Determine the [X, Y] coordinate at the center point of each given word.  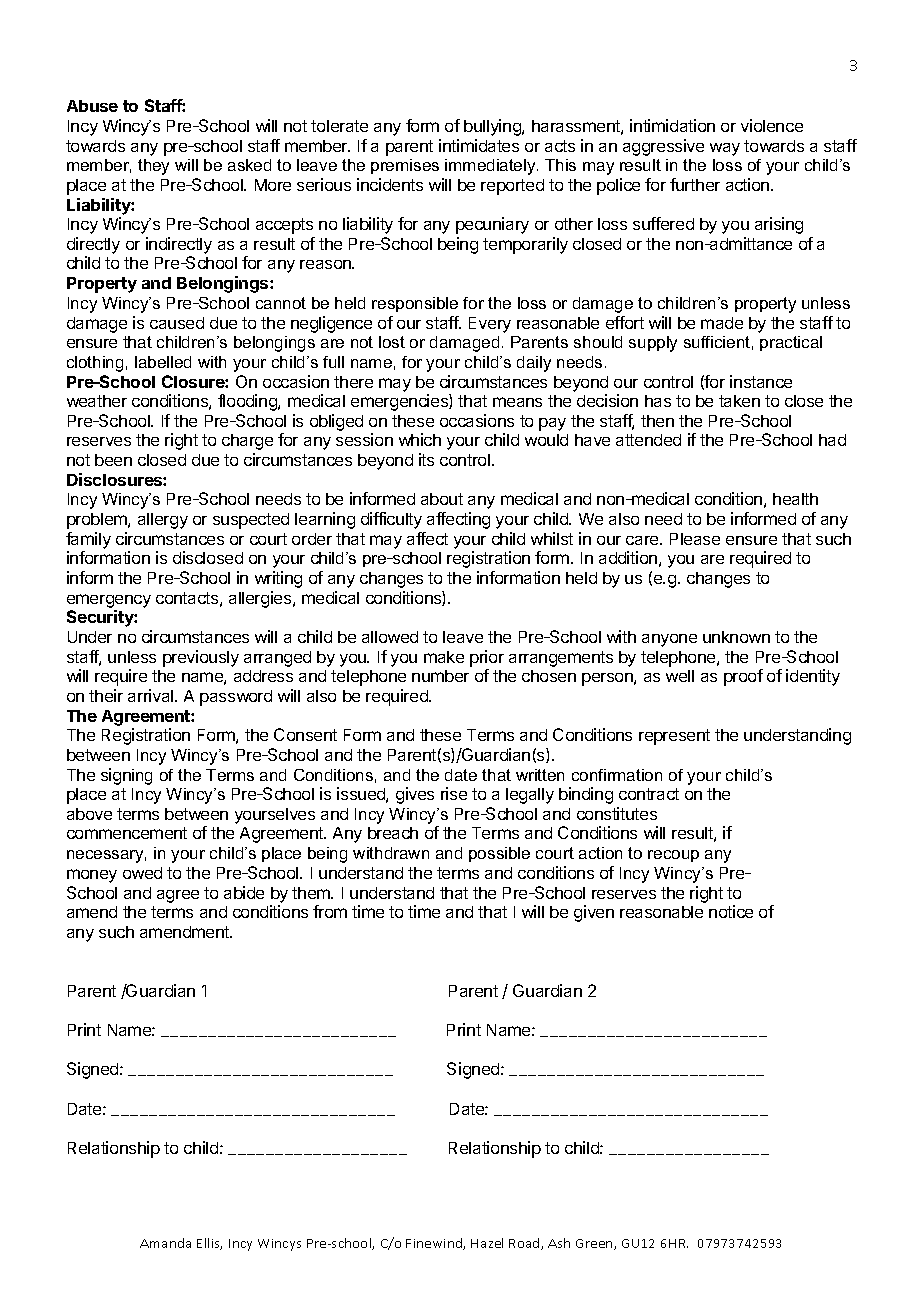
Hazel [487, 1243]
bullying [493, 127]
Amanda [165, 1243]
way [725, 149]
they [153, 167]
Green [595, 1244]
